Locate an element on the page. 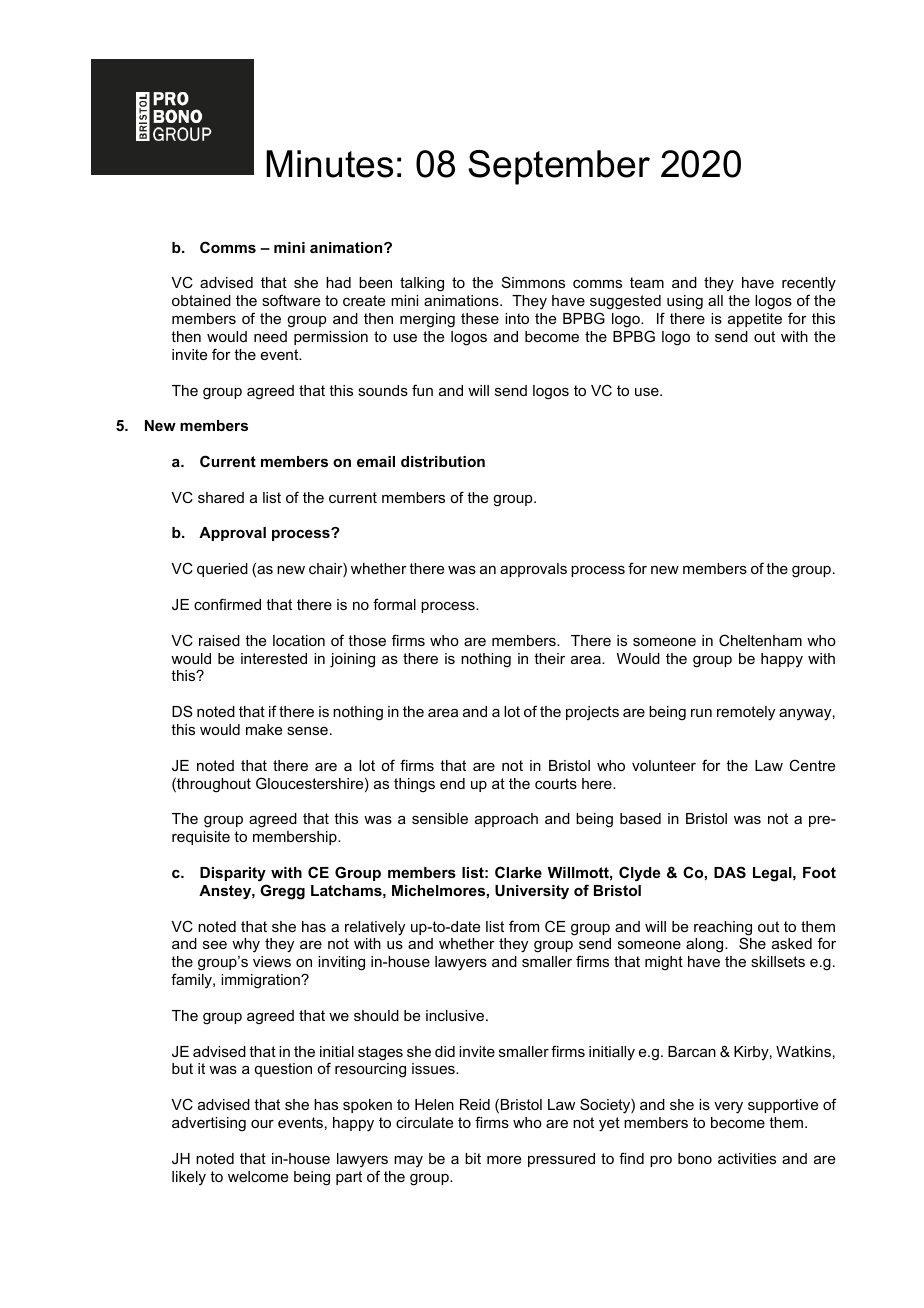  Minutes is located at coordinates (329, 164).
